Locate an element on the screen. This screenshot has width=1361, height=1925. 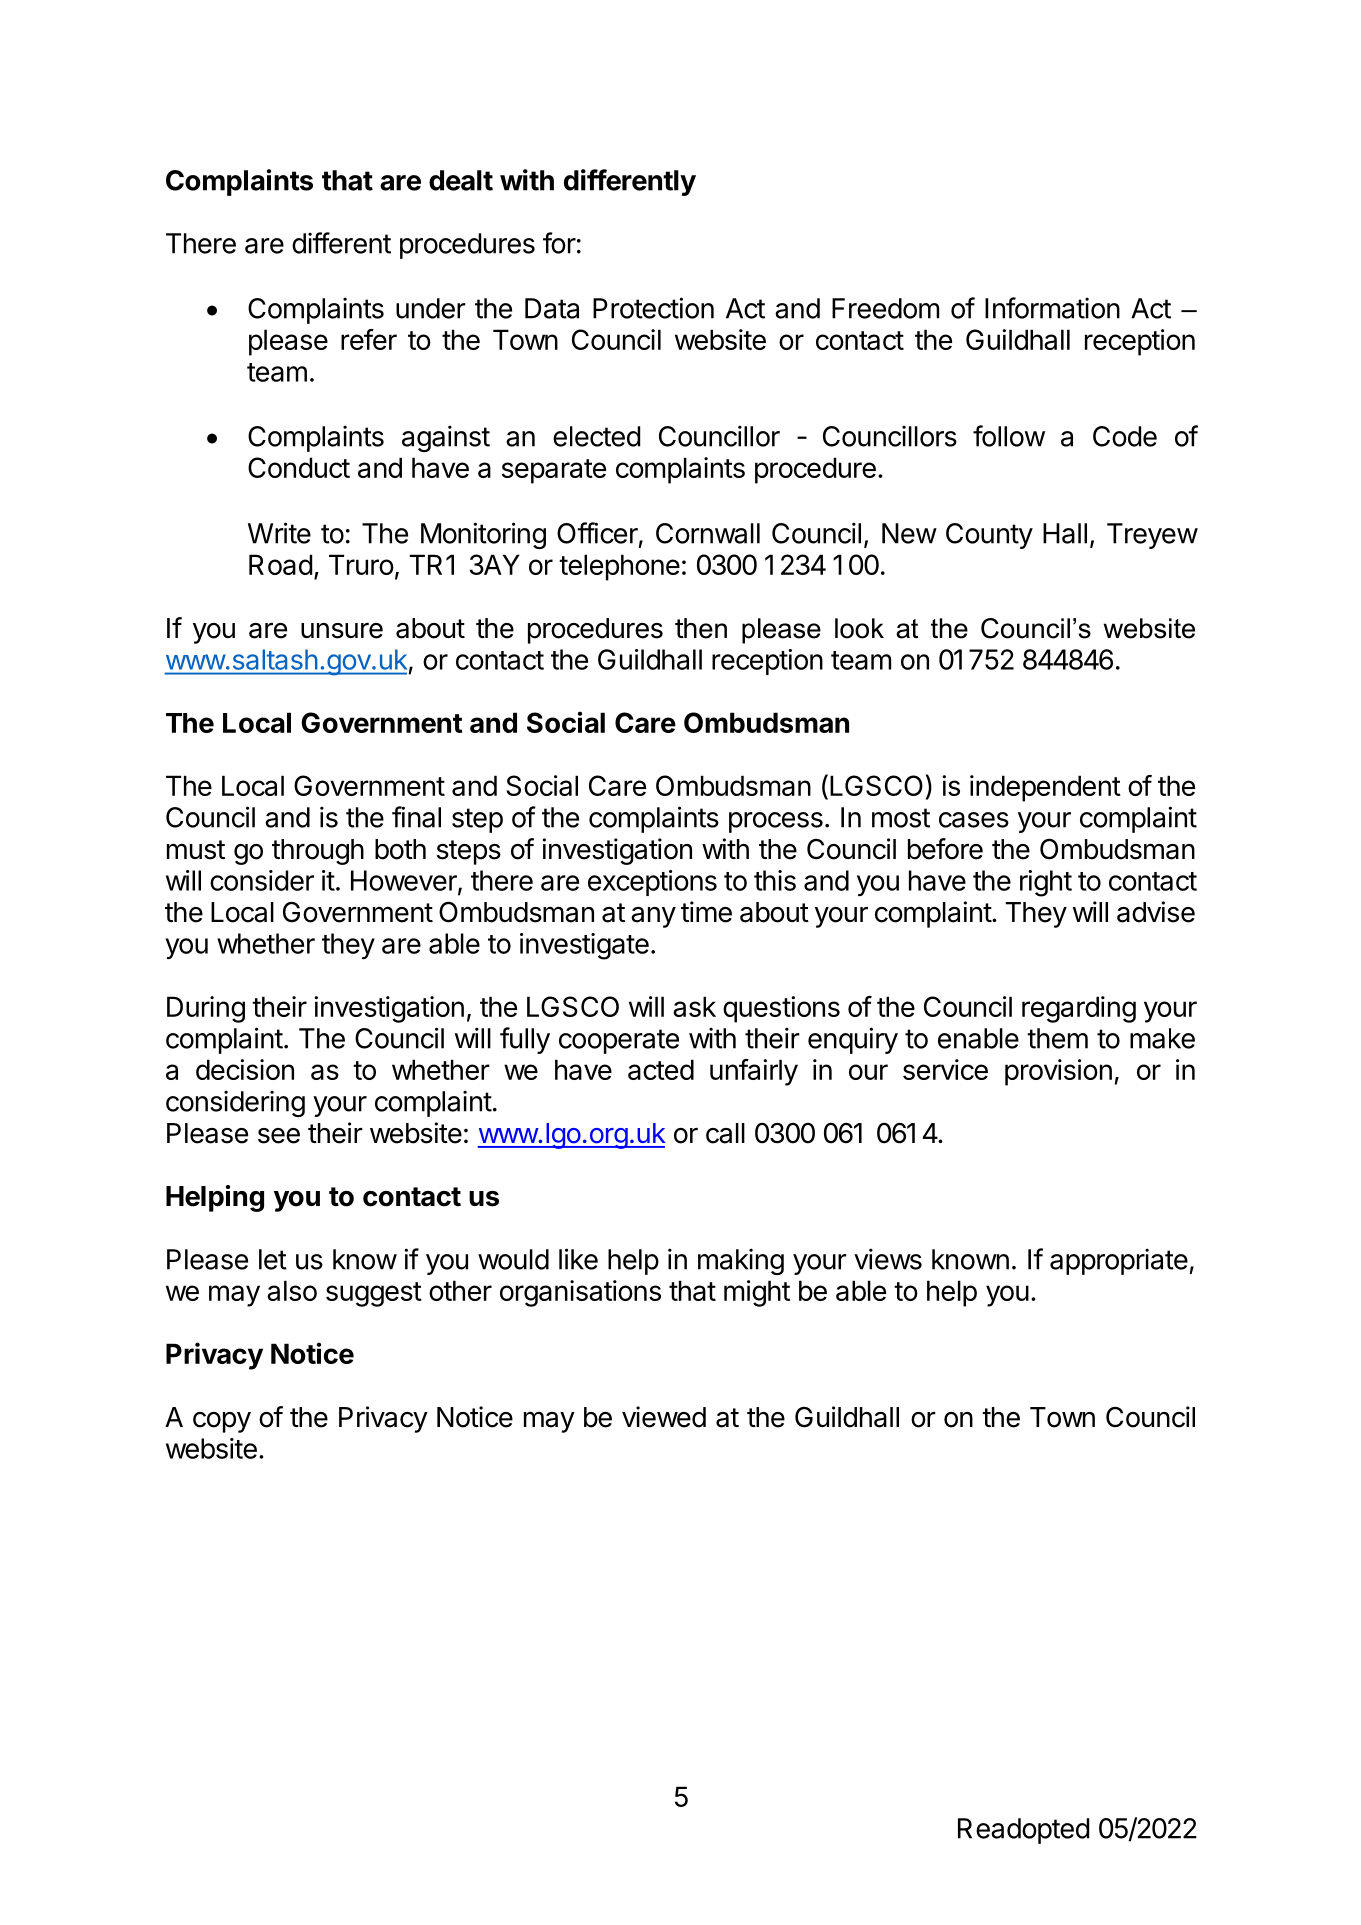
viewed is located at coordinates (664, 1417).
